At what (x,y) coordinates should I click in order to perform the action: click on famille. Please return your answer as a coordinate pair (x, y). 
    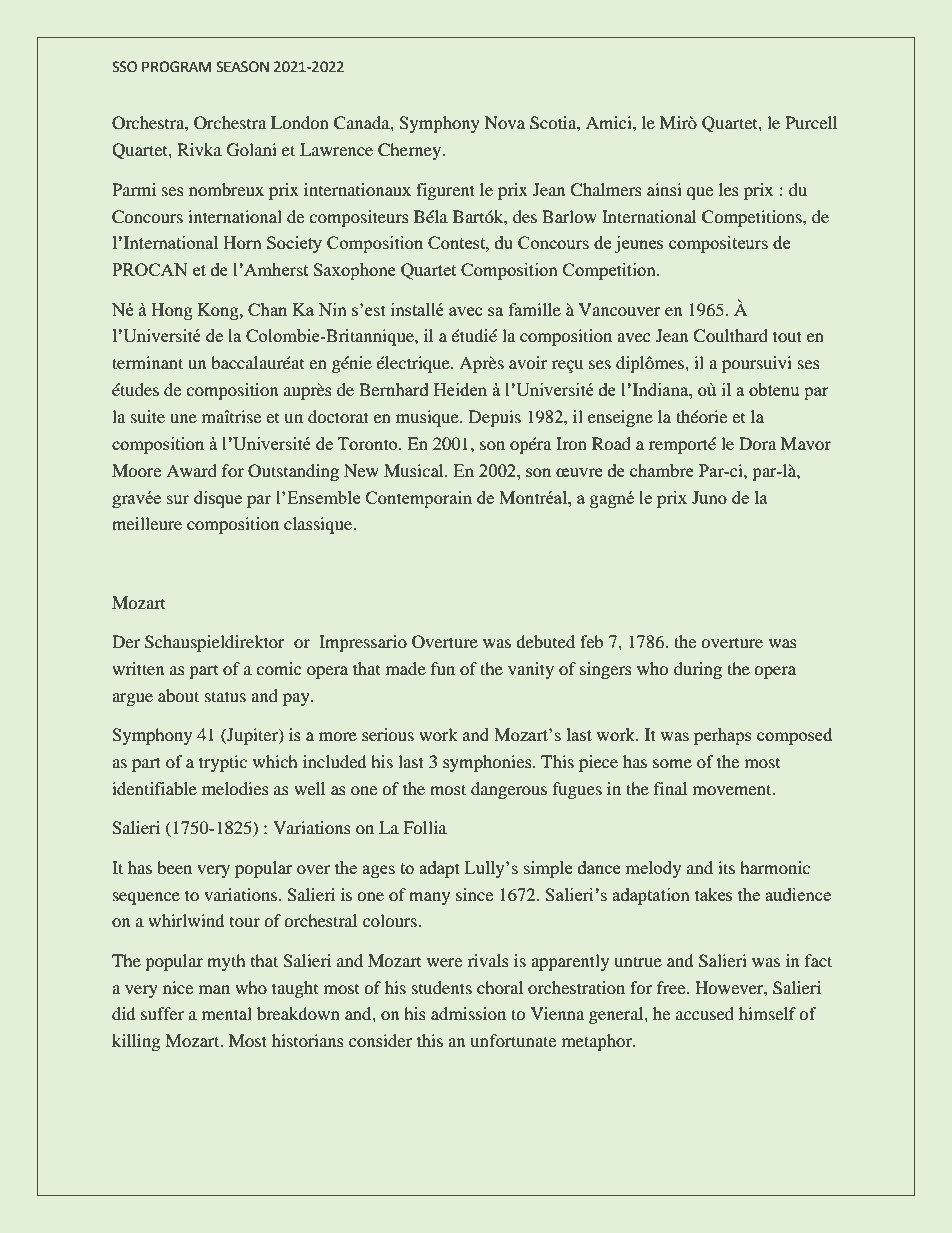
    Looking at the image, I should click on (535, 309).
